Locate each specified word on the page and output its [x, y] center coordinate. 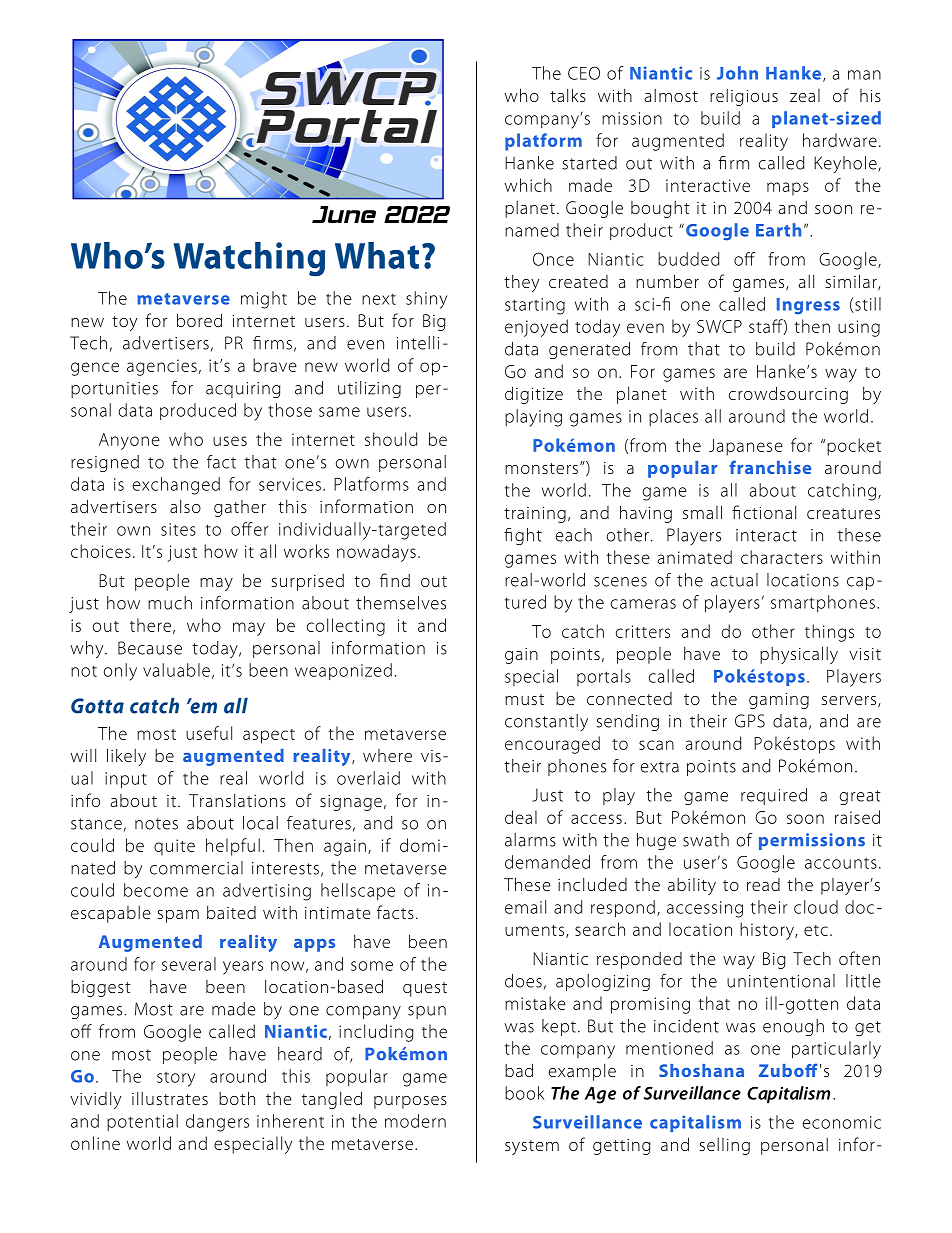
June [344, 214]
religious [744, 97]
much [170, 603]
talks [568, 95]
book [524, 1093]
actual [734, 580]
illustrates [170, 1098]
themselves [401, 603]
